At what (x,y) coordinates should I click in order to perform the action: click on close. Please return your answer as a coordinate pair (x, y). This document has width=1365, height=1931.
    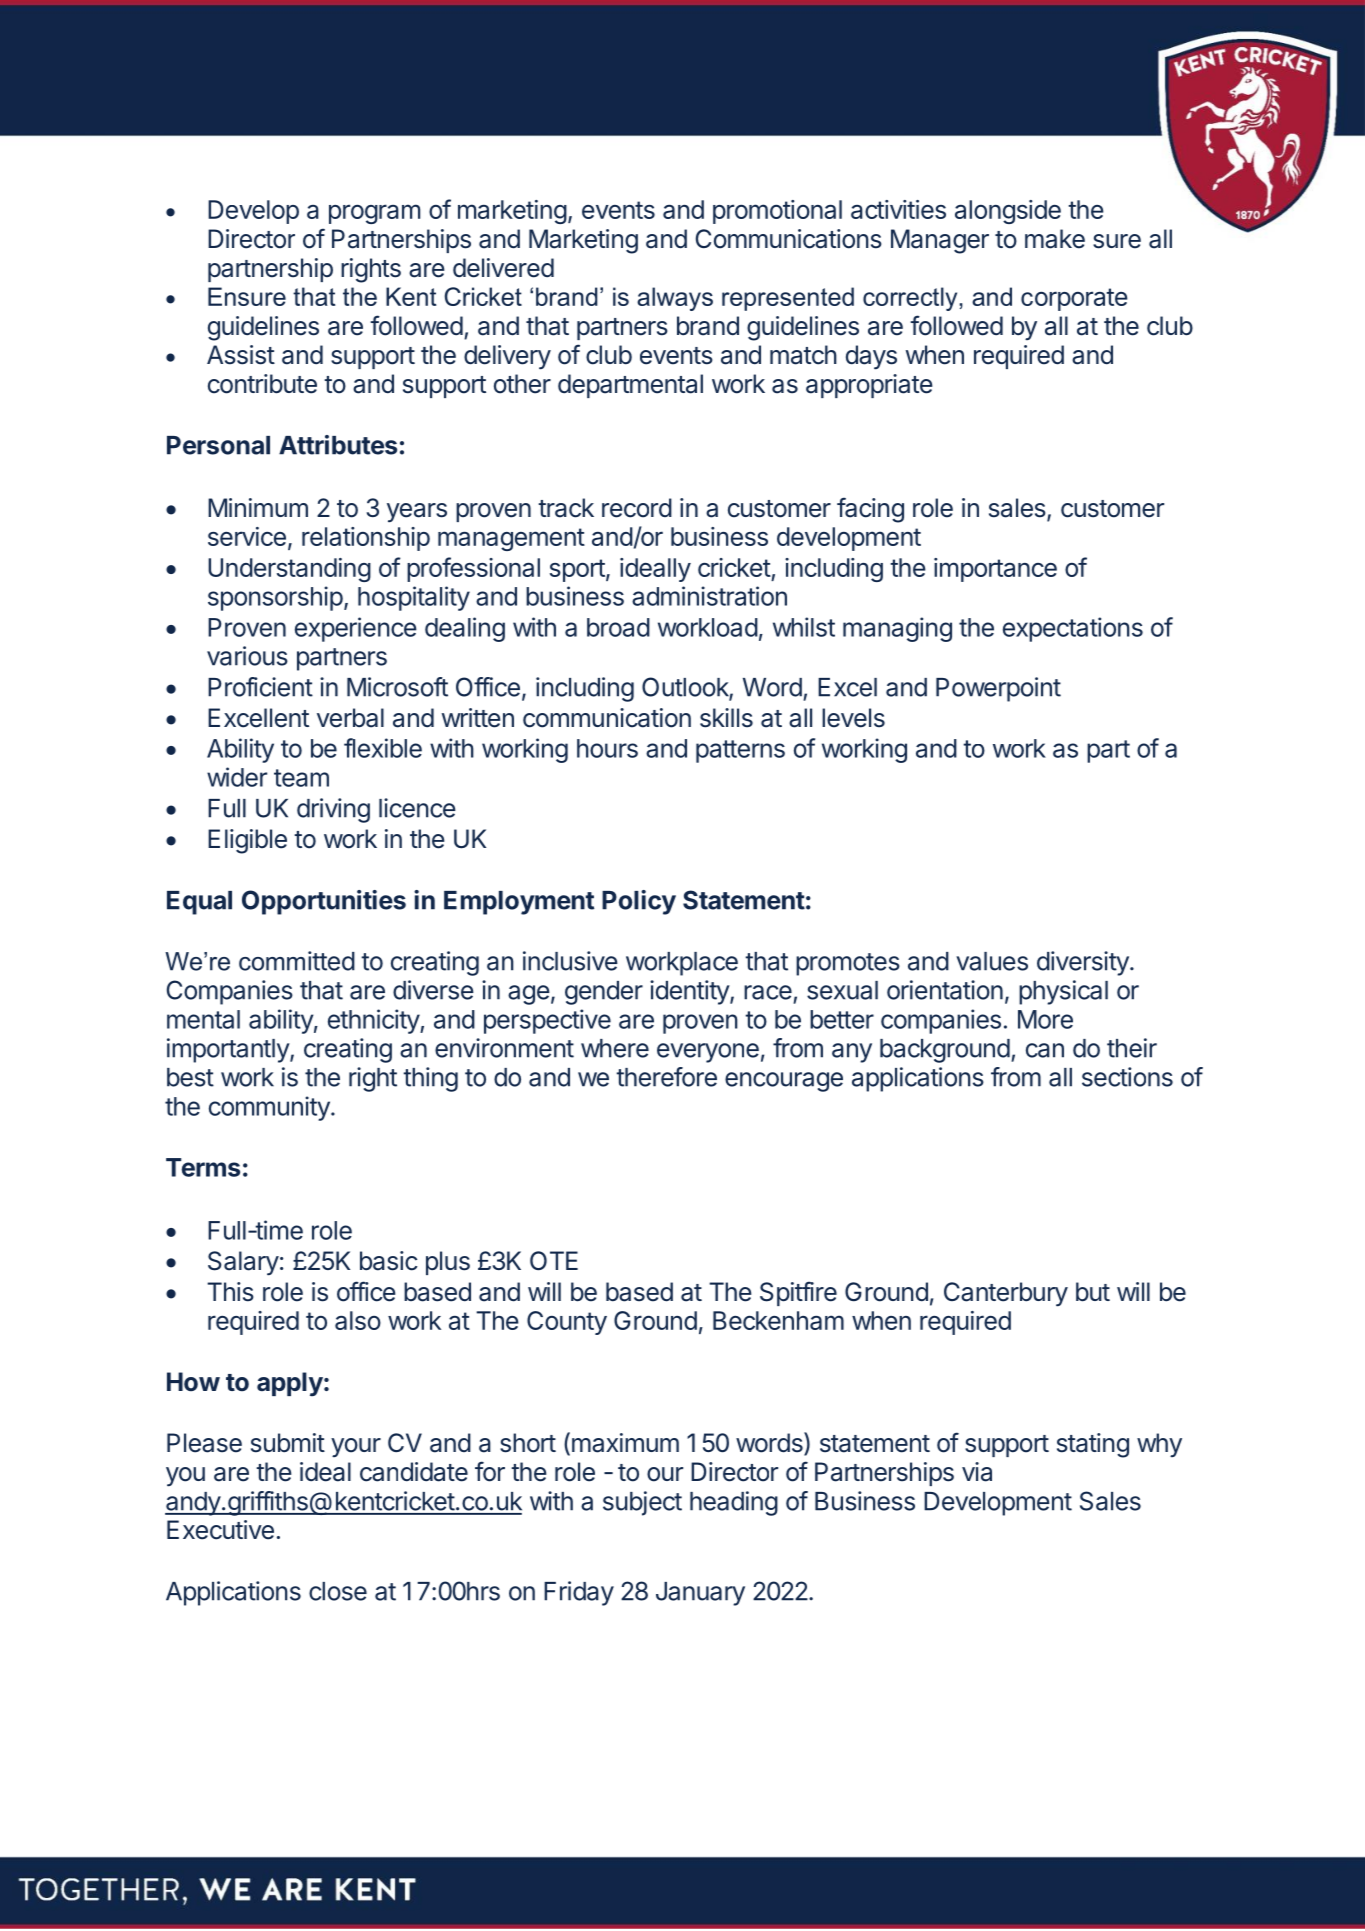
    Looking at the image, I should click on (338, 1591).
